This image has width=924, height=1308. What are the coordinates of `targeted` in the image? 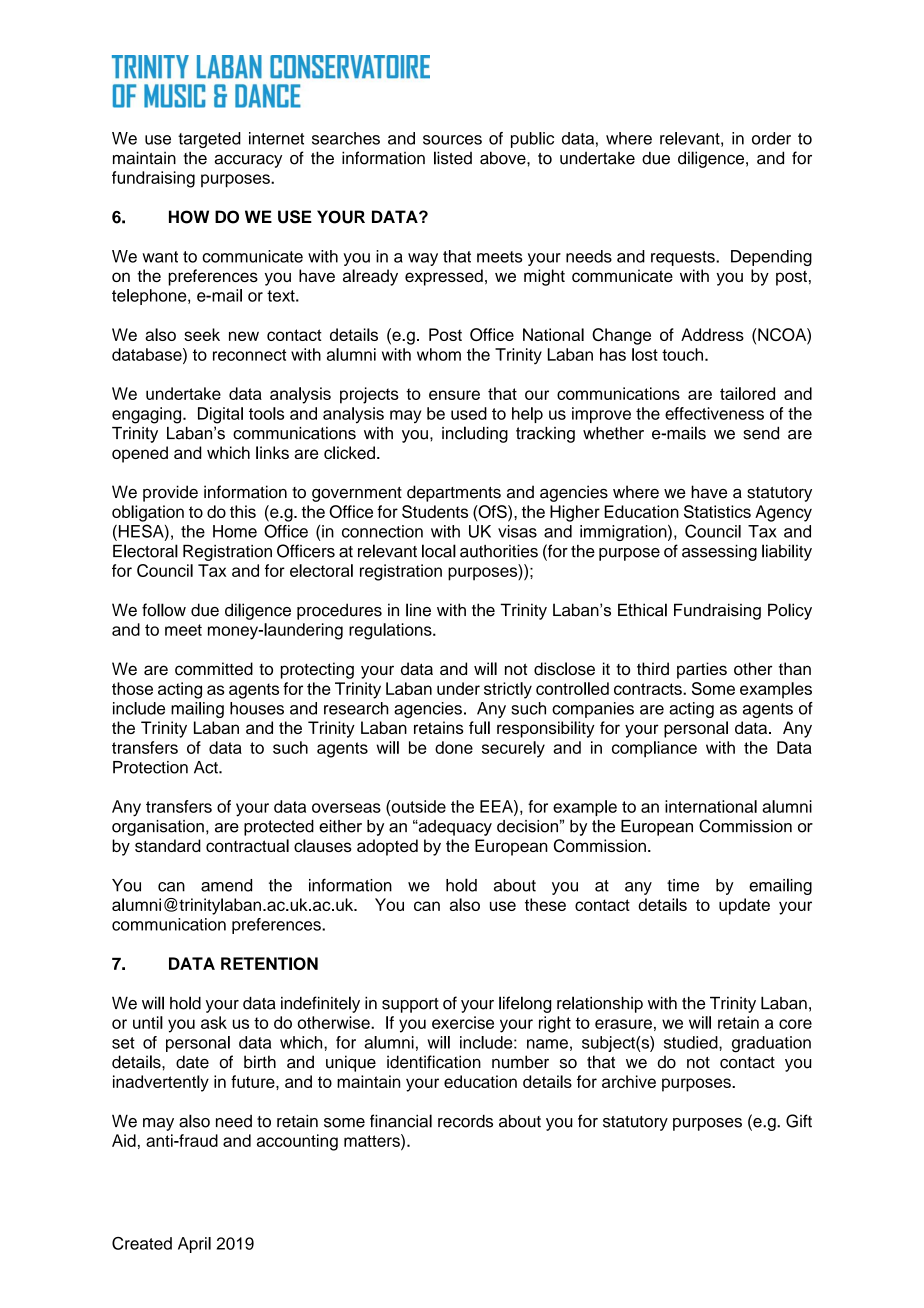 It's located at (209, 140).
